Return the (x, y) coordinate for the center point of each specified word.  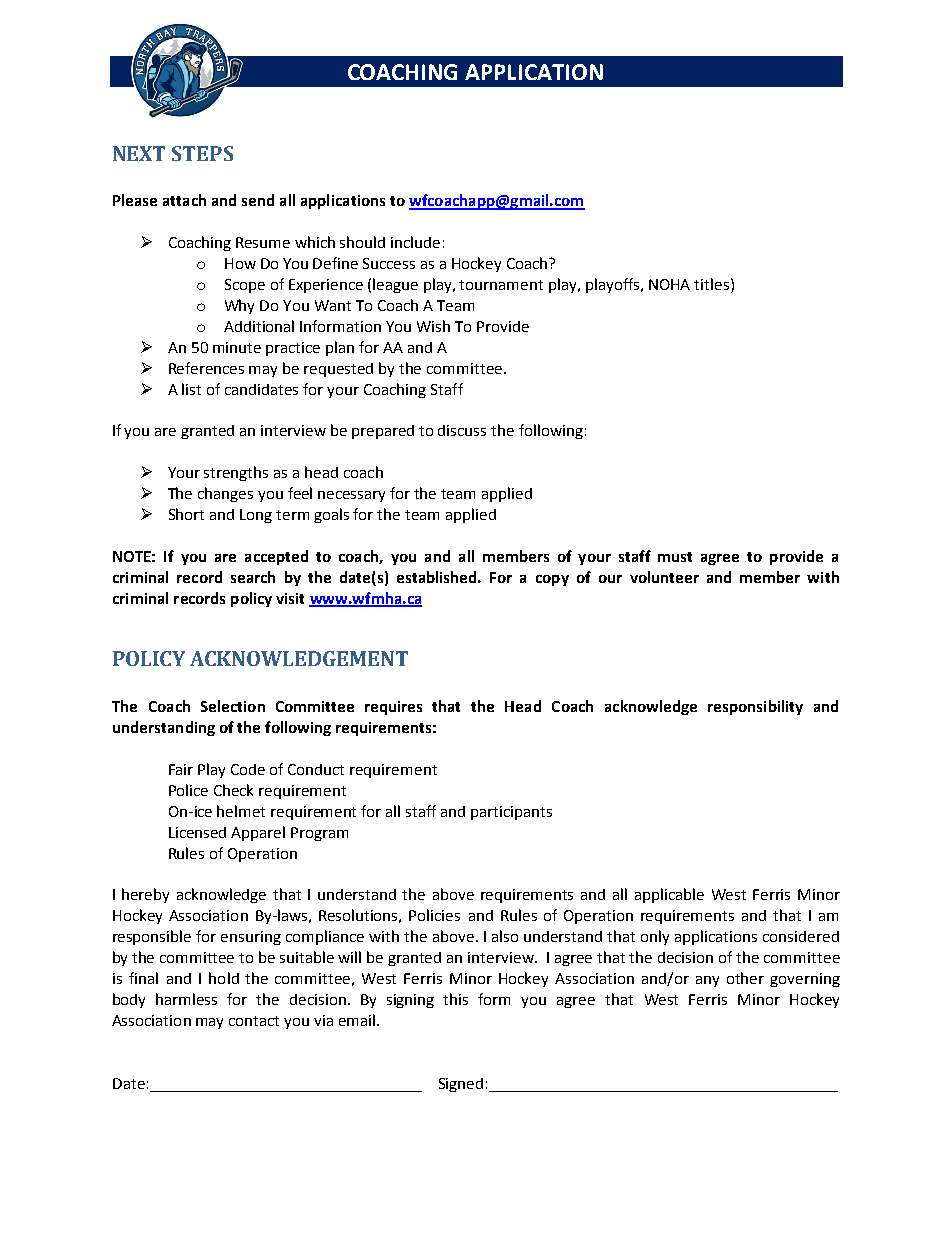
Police (188, 790)
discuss (462, 430)
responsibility (755, 707)
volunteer (664, 577)
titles (711, 284)
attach (184, 200)
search (253, 577)
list (191, 389)
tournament (501, 285)
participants (511, 813)
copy (552, 580)
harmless (186, 999)
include (415, 242)
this (455, 999)
